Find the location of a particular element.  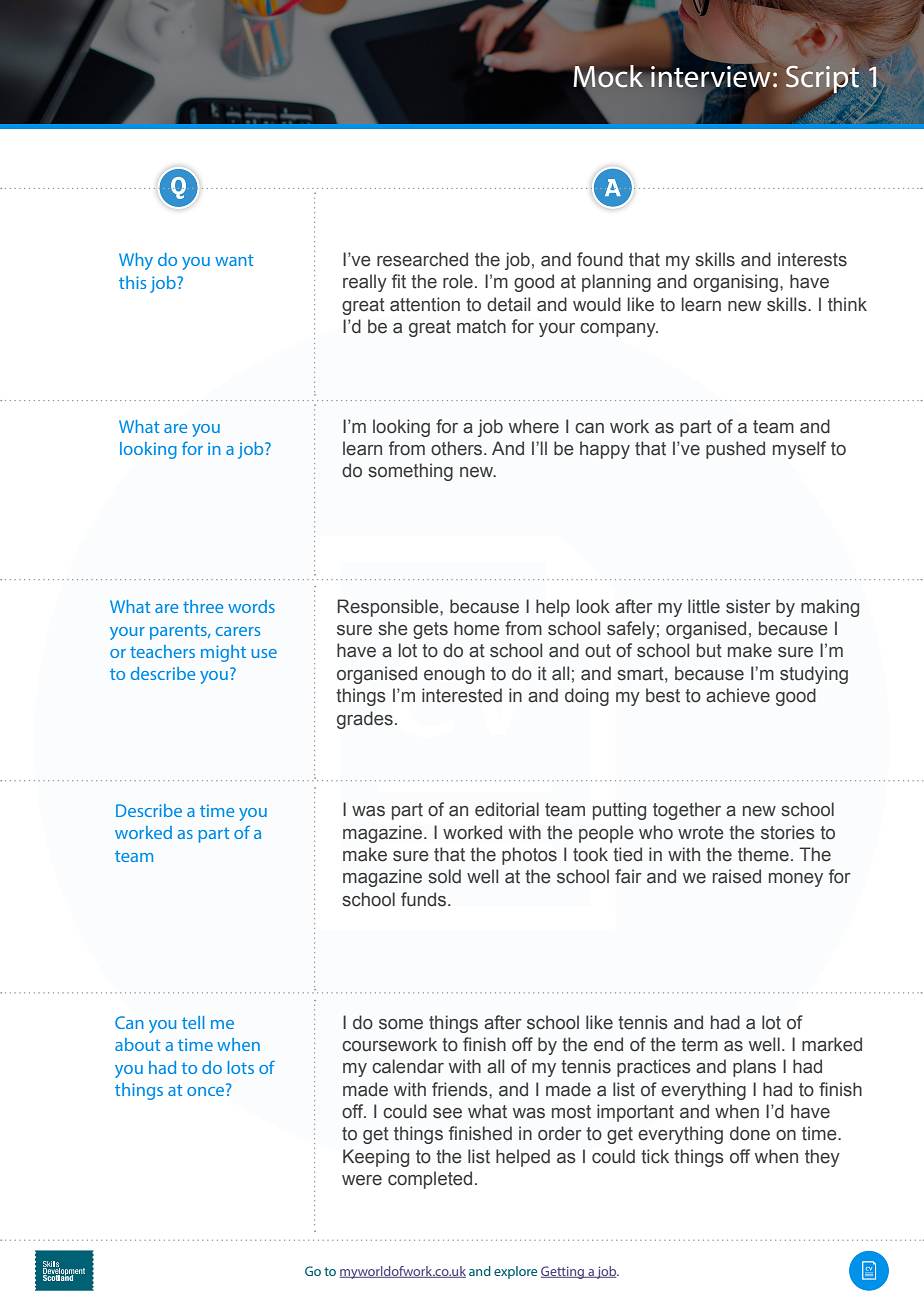

might is located at coordinates (223, 653).
